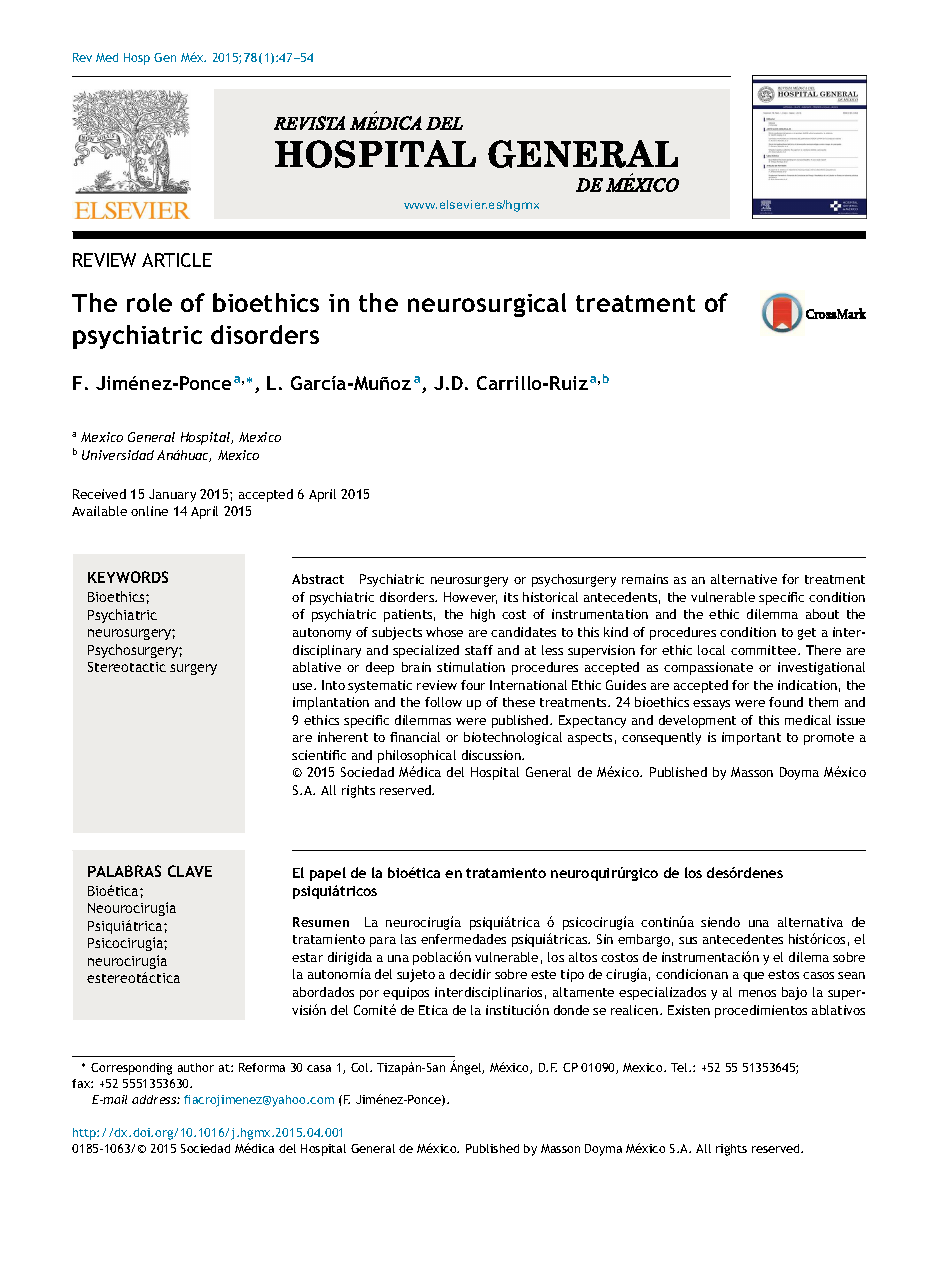  What do you see at coordinates (177, 260) in the screenshot?
I see `ARTICLE` at bounding box center [177, 260].
